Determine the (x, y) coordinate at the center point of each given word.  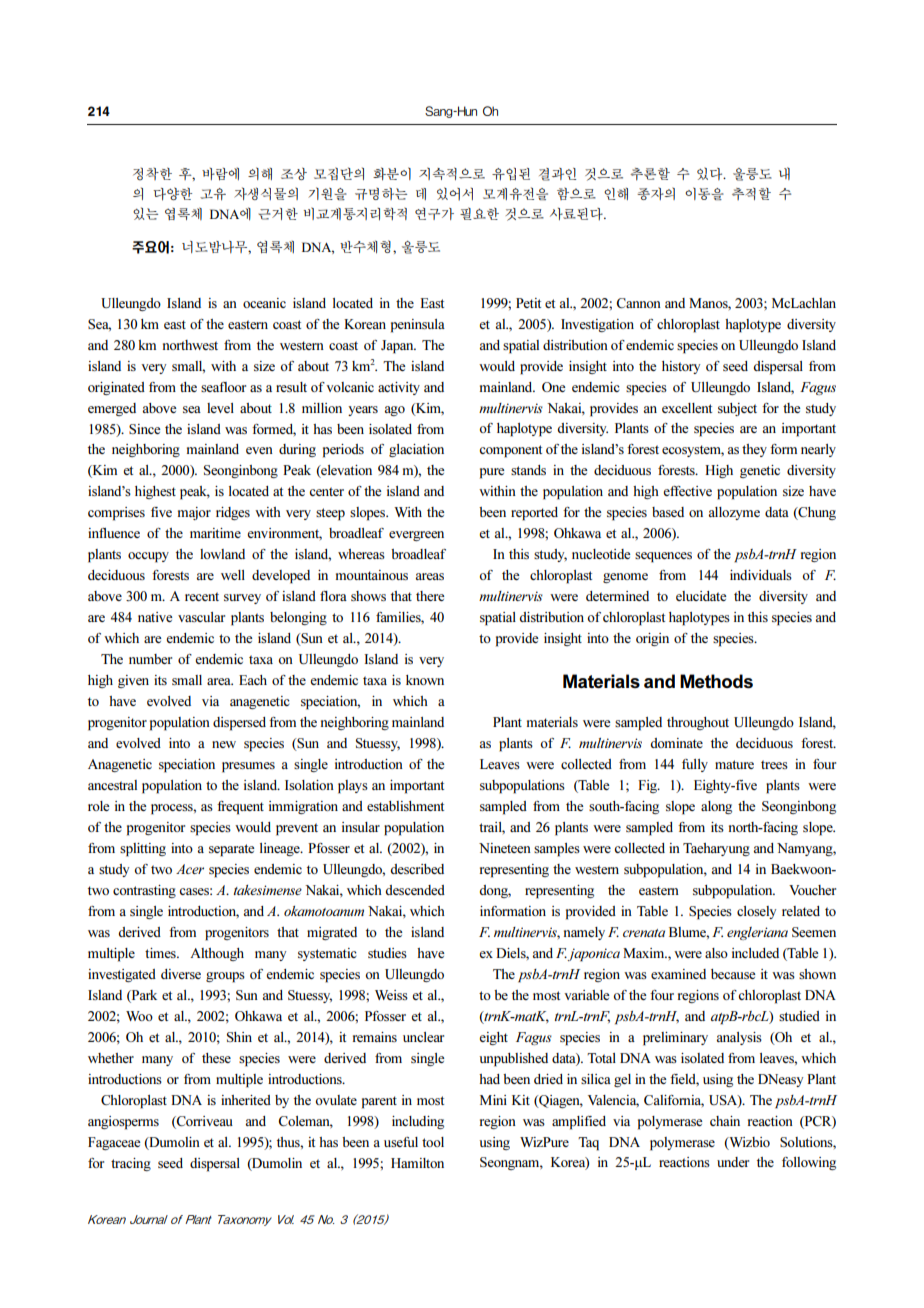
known (425, 680)
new (224, 744)
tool (433, 1142)
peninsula (418, 326)
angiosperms (123, 1123)
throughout (698, 723)
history (681, 367)
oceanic (264, 303)
